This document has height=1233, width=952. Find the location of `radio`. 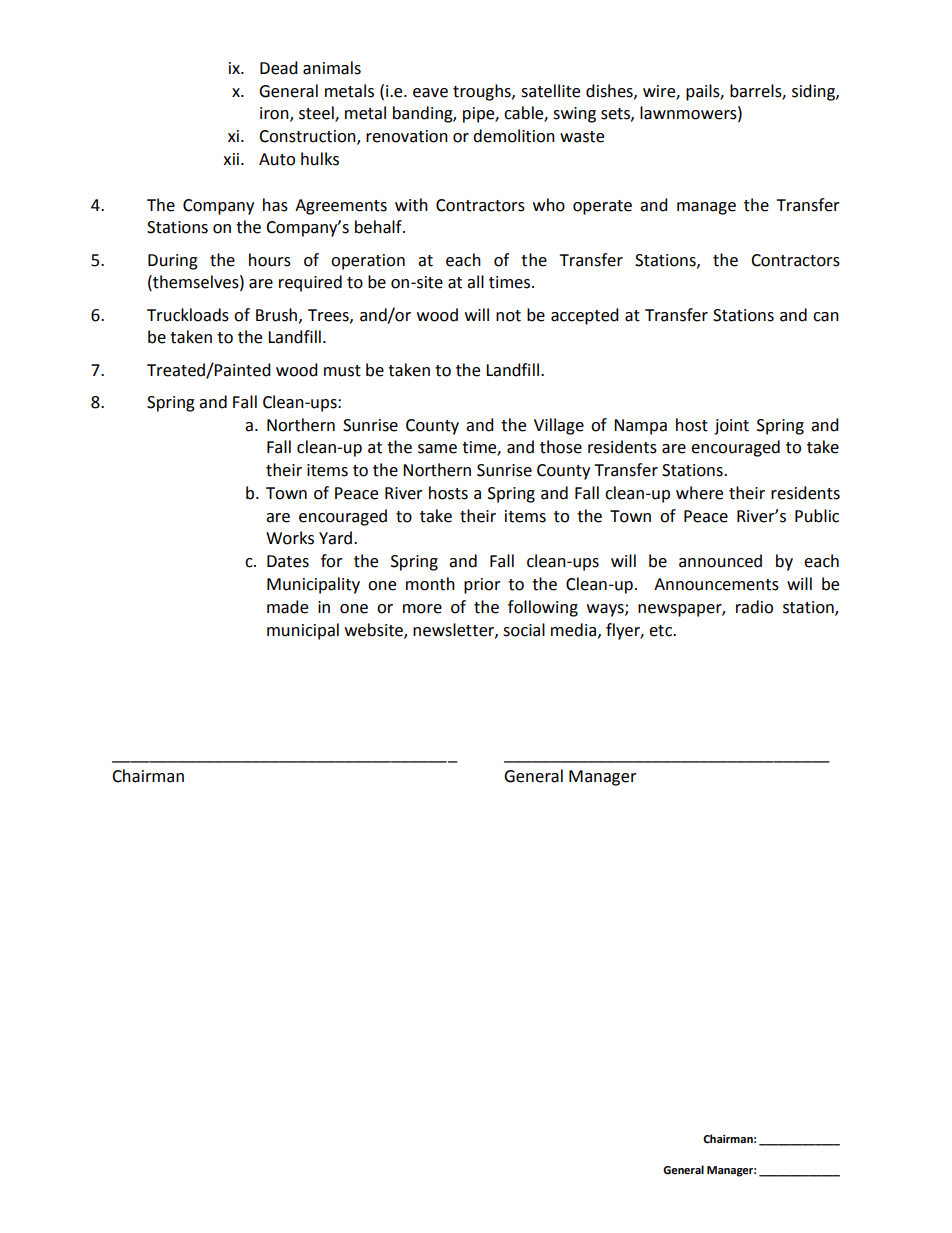

radio is located at coordinates (754, 607).
